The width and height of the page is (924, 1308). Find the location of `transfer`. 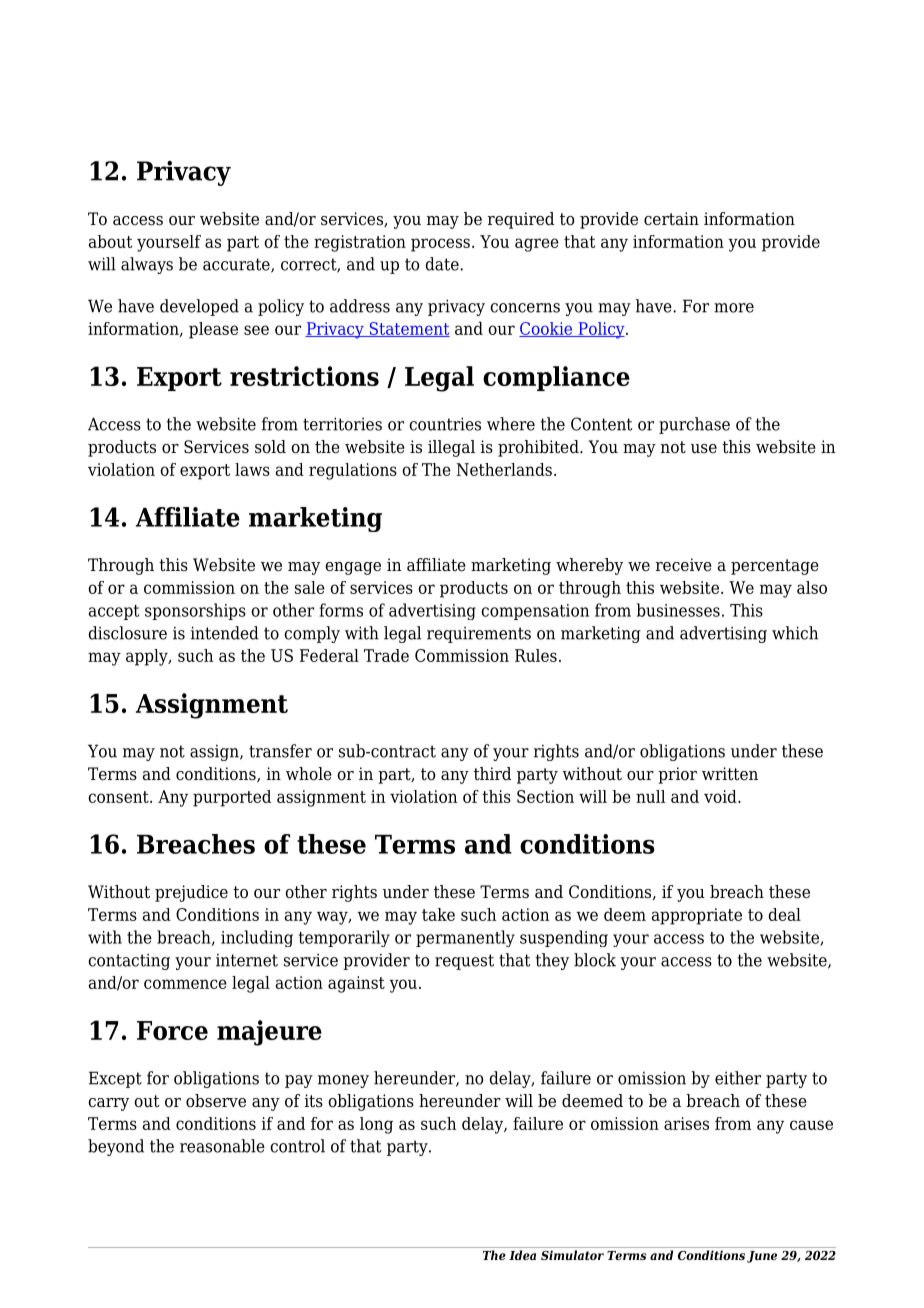

transfer is located at coordinates (280, 751).
